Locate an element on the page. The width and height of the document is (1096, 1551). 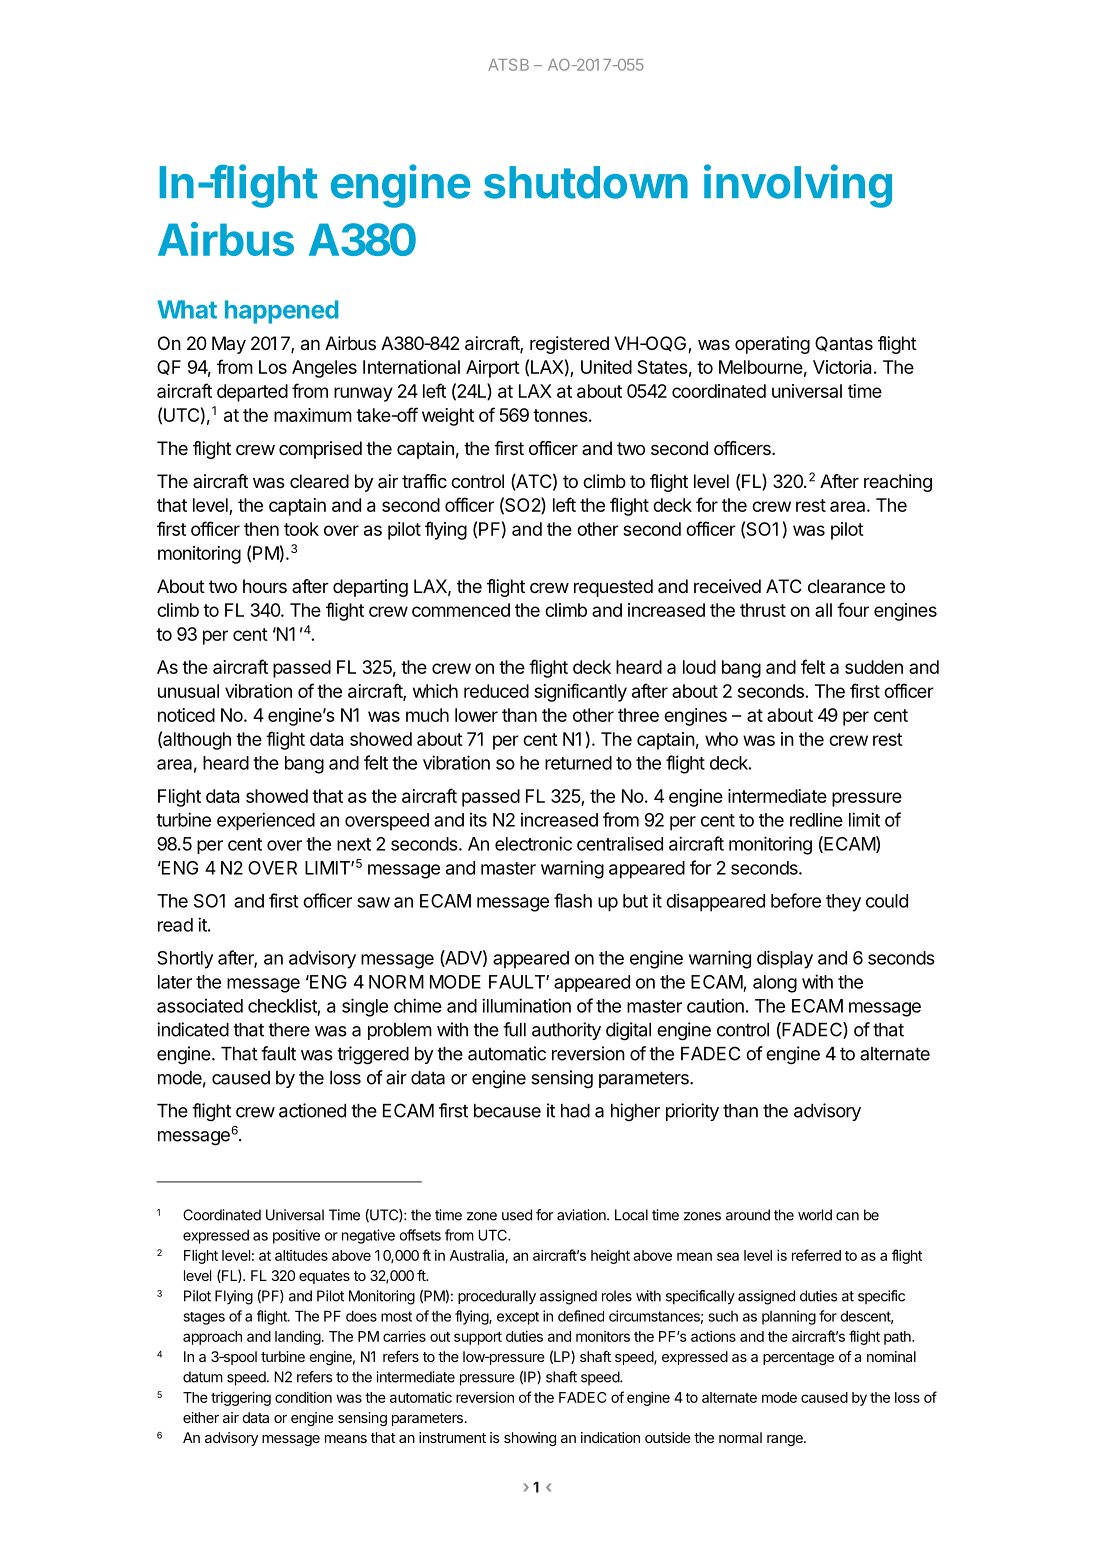
happened is located at coordinates (281, 312).
